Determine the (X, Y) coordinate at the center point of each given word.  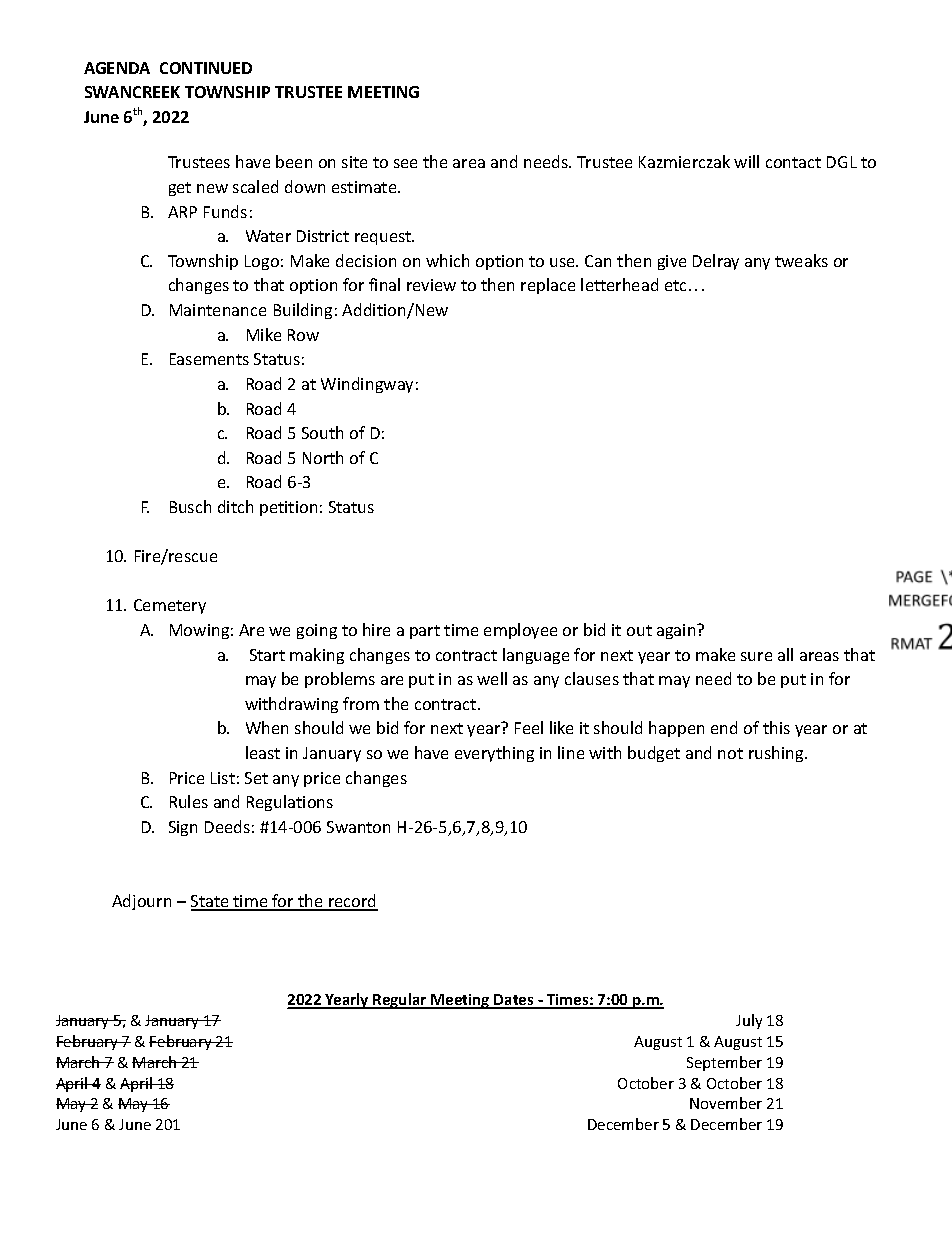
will (746, 161)
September (724, 1063)
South (322, 432)
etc (675, 285)
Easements (209, 359)
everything (494, 754)
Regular (400, 1001)
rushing (777, 754)
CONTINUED (206, 68)
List (223, 778)
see (405, 163)
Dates (514, 1001)
